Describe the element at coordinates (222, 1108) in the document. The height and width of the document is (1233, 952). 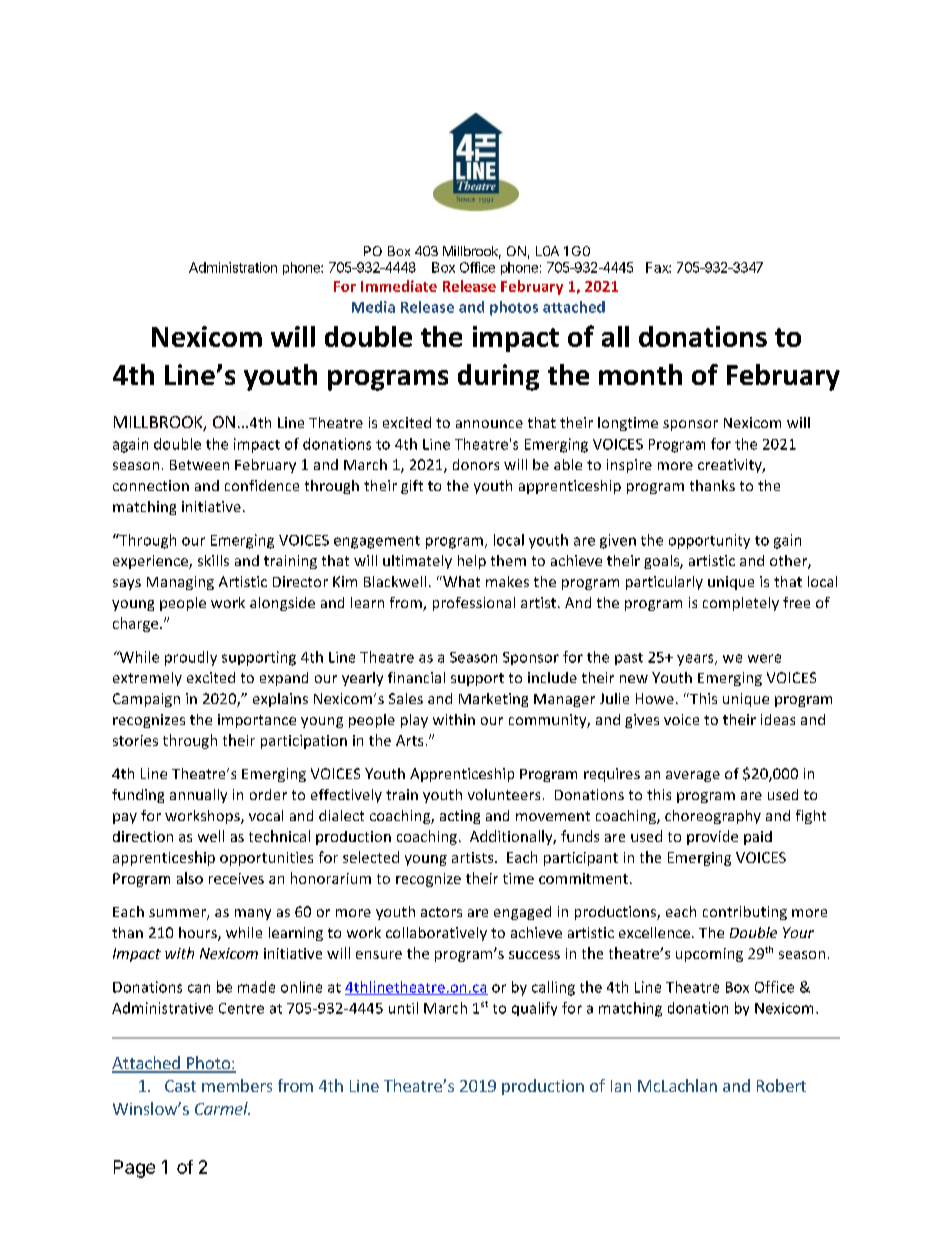
I see `Carmel` at that location.
